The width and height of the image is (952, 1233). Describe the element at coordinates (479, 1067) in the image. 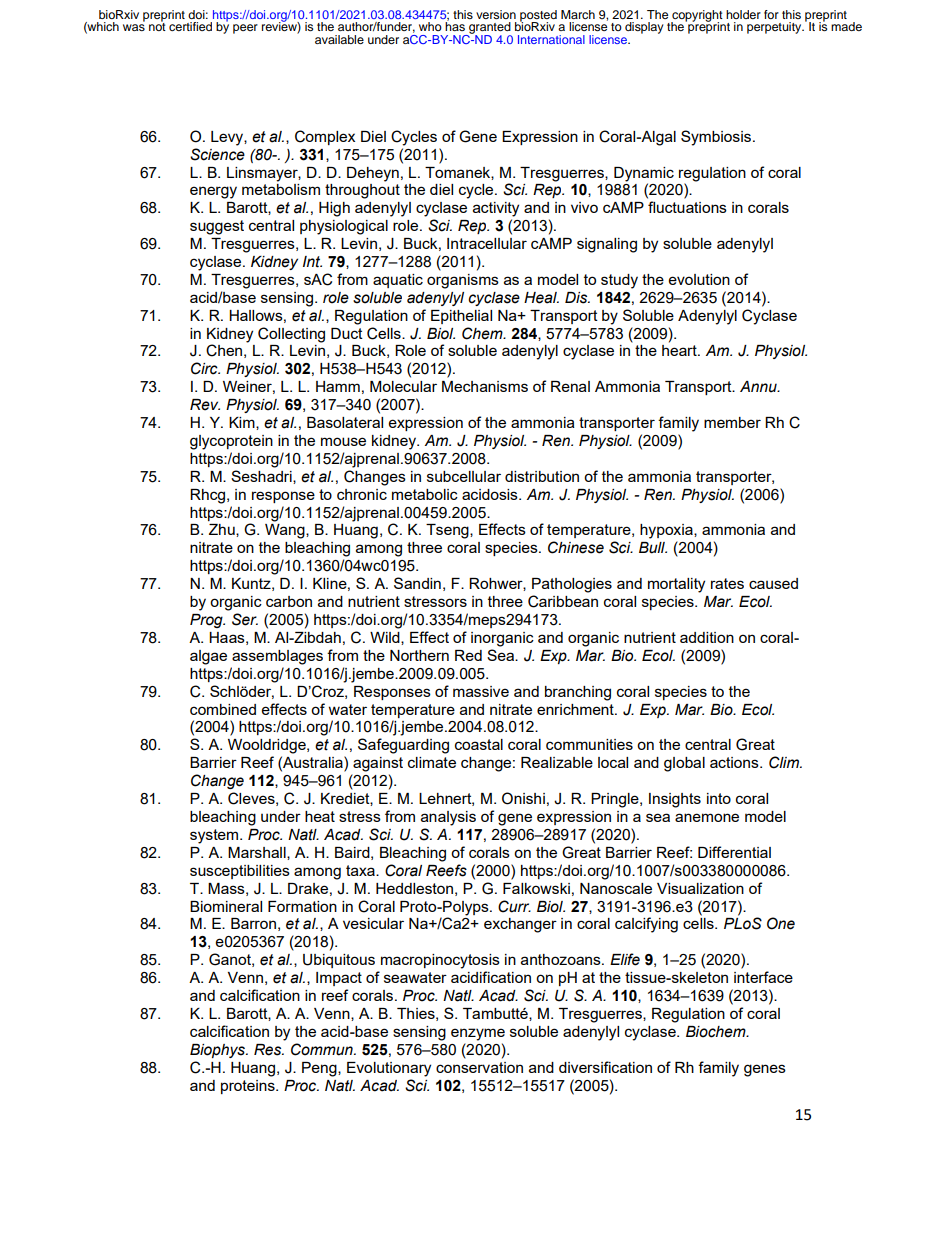

I see `conservation` at that location.
